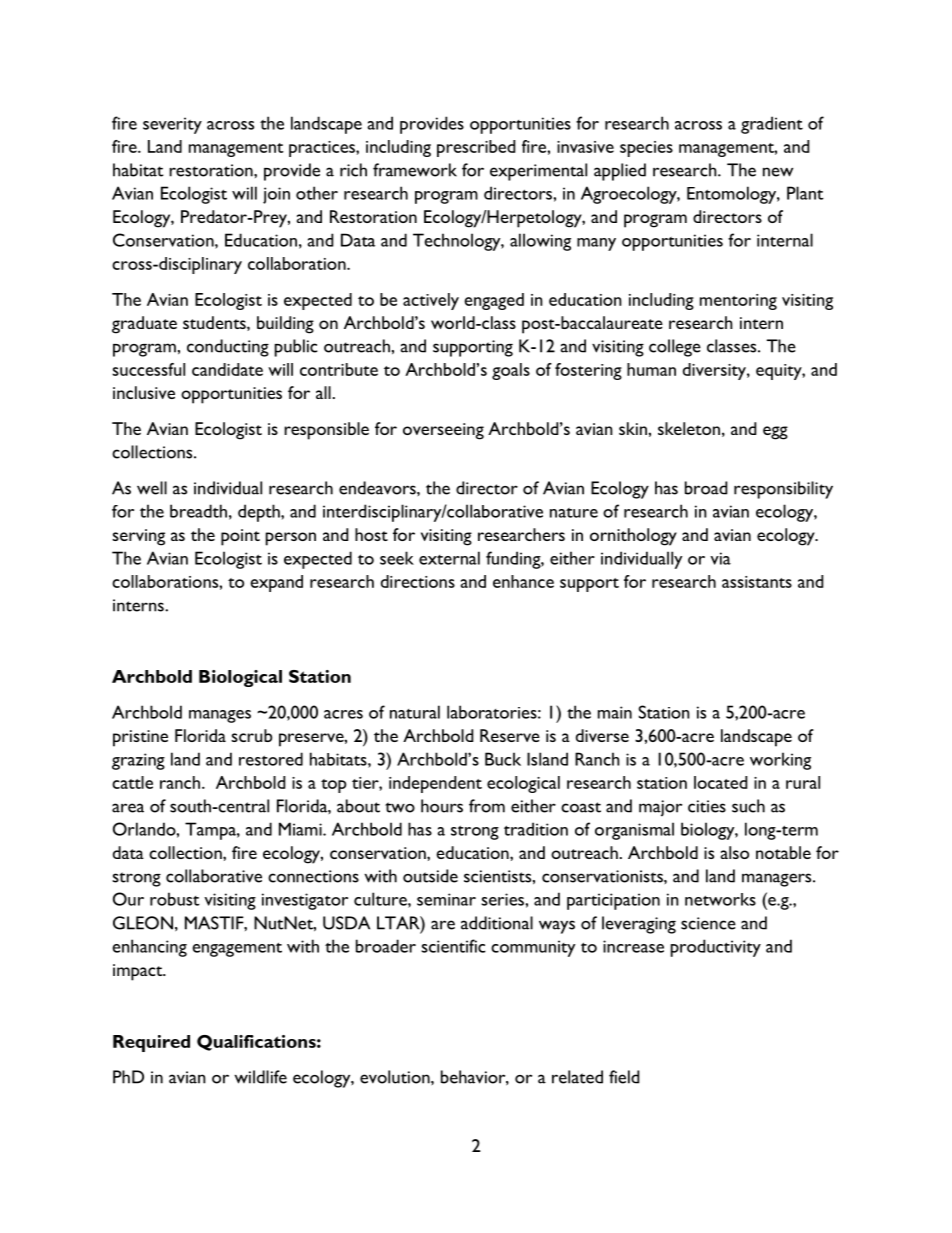 The width and height of the screenshot is (952, 1233). I want to click on assistants, so click(757, 582).
